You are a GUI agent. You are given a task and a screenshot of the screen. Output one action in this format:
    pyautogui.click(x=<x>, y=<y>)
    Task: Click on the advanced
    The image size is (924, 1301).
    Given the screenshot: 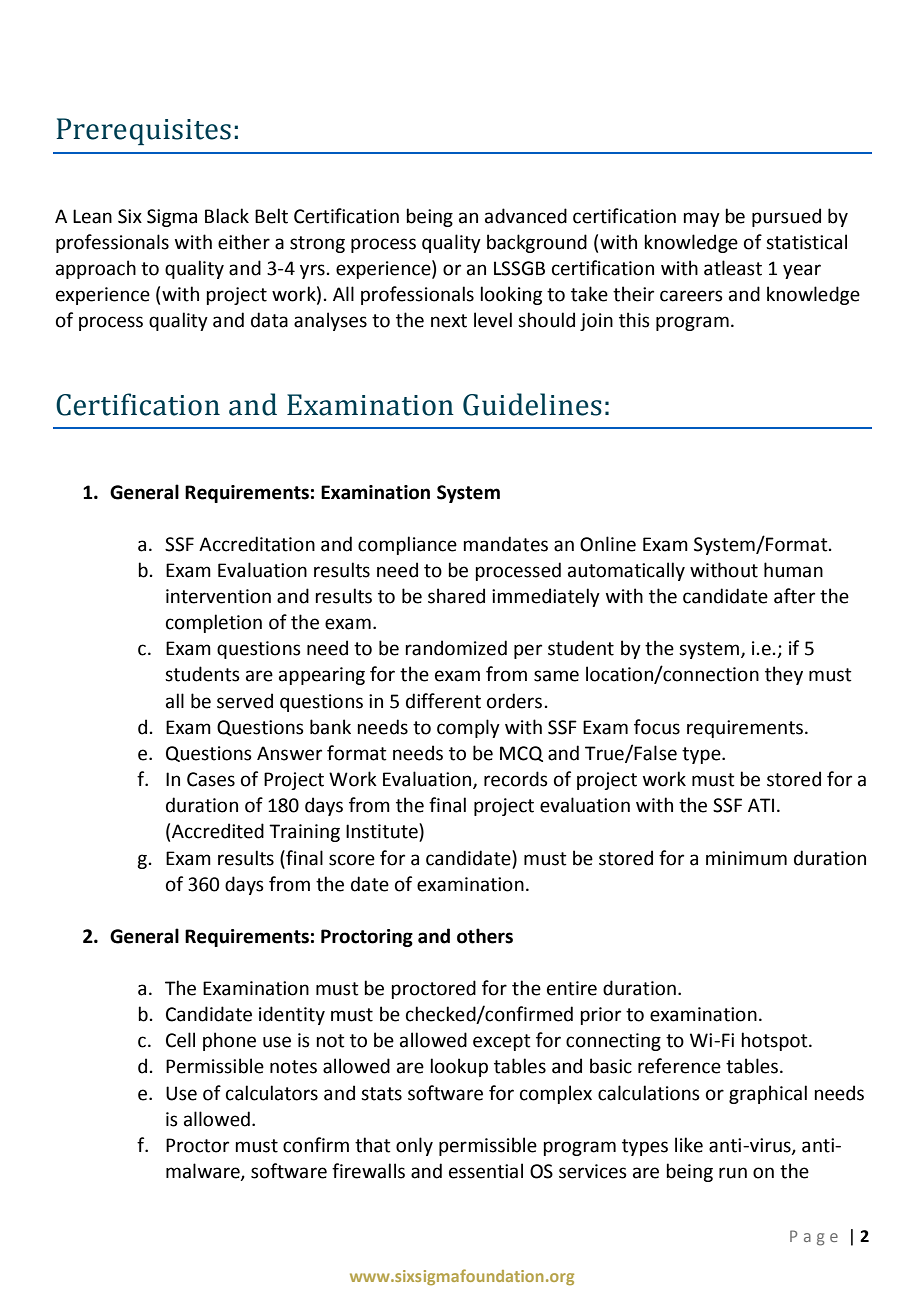 What is the action you would take?
    pyautogui.click(x=526, y=216)
